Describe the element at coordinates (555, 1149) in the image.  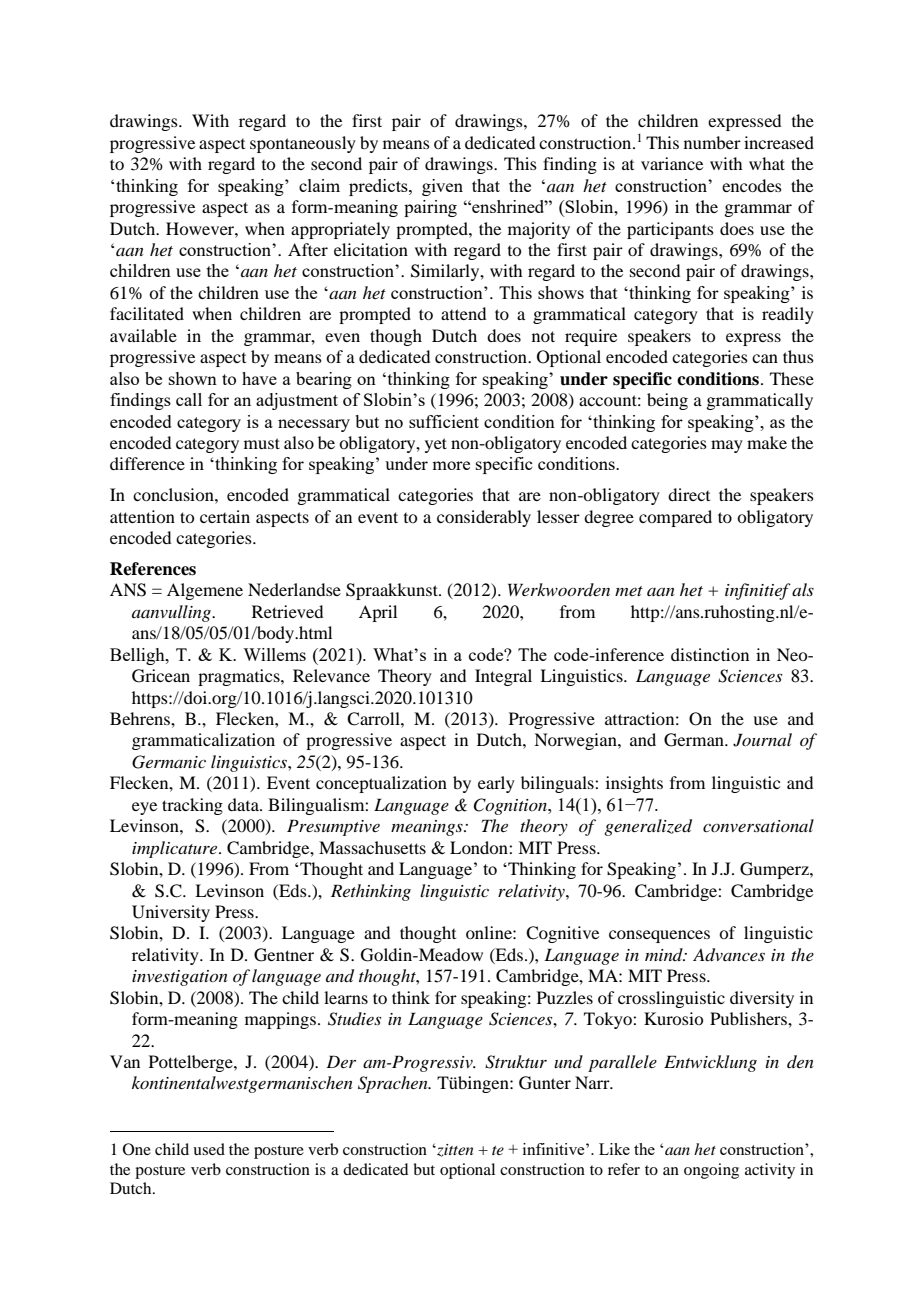
I see `infinitive` at that location.
